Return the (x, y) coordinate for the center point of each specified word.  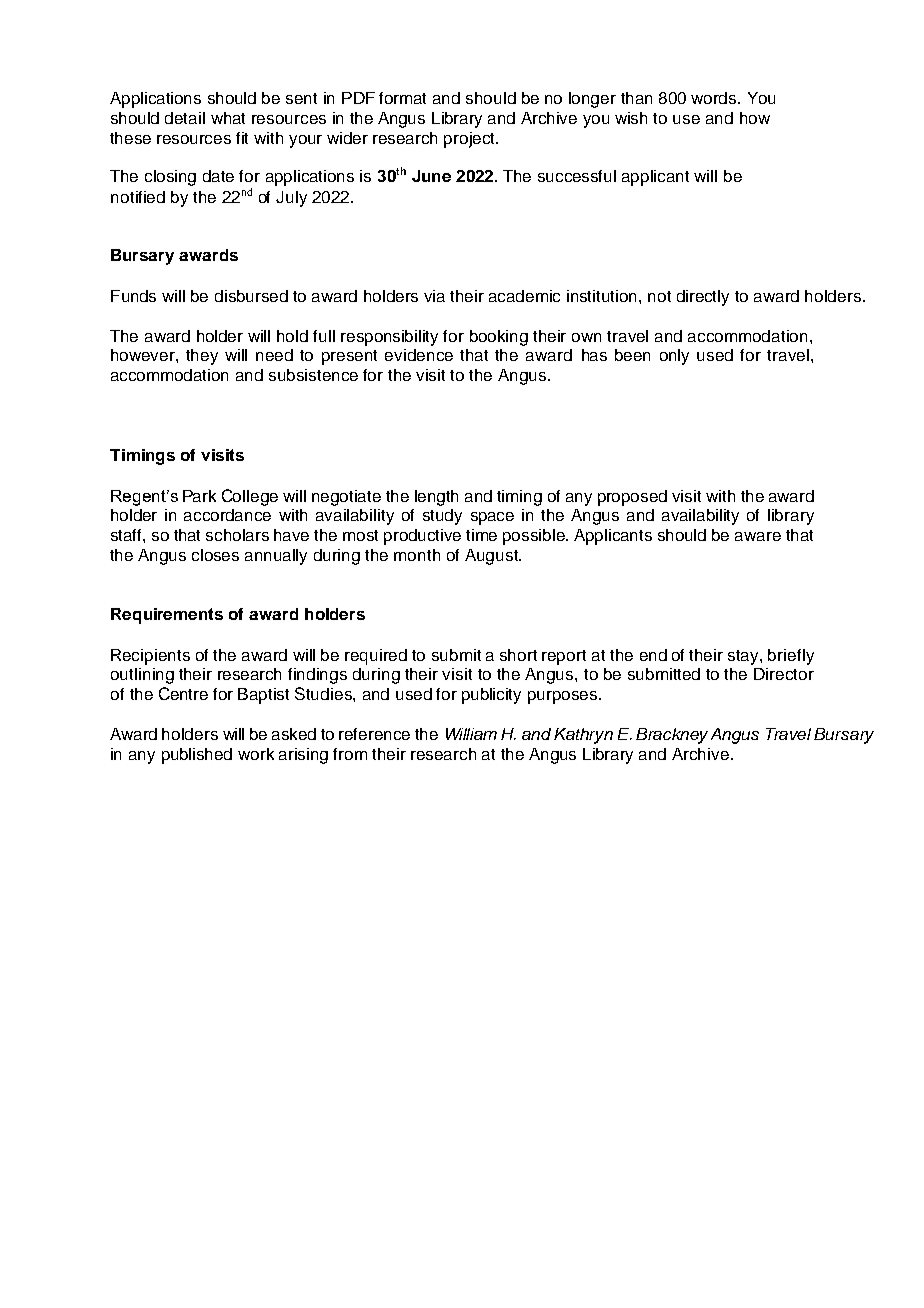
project (470, 140)
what (228, 118)
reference (374, 734)
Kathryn (583, 736)
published (197, 756)
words (715, 98)
